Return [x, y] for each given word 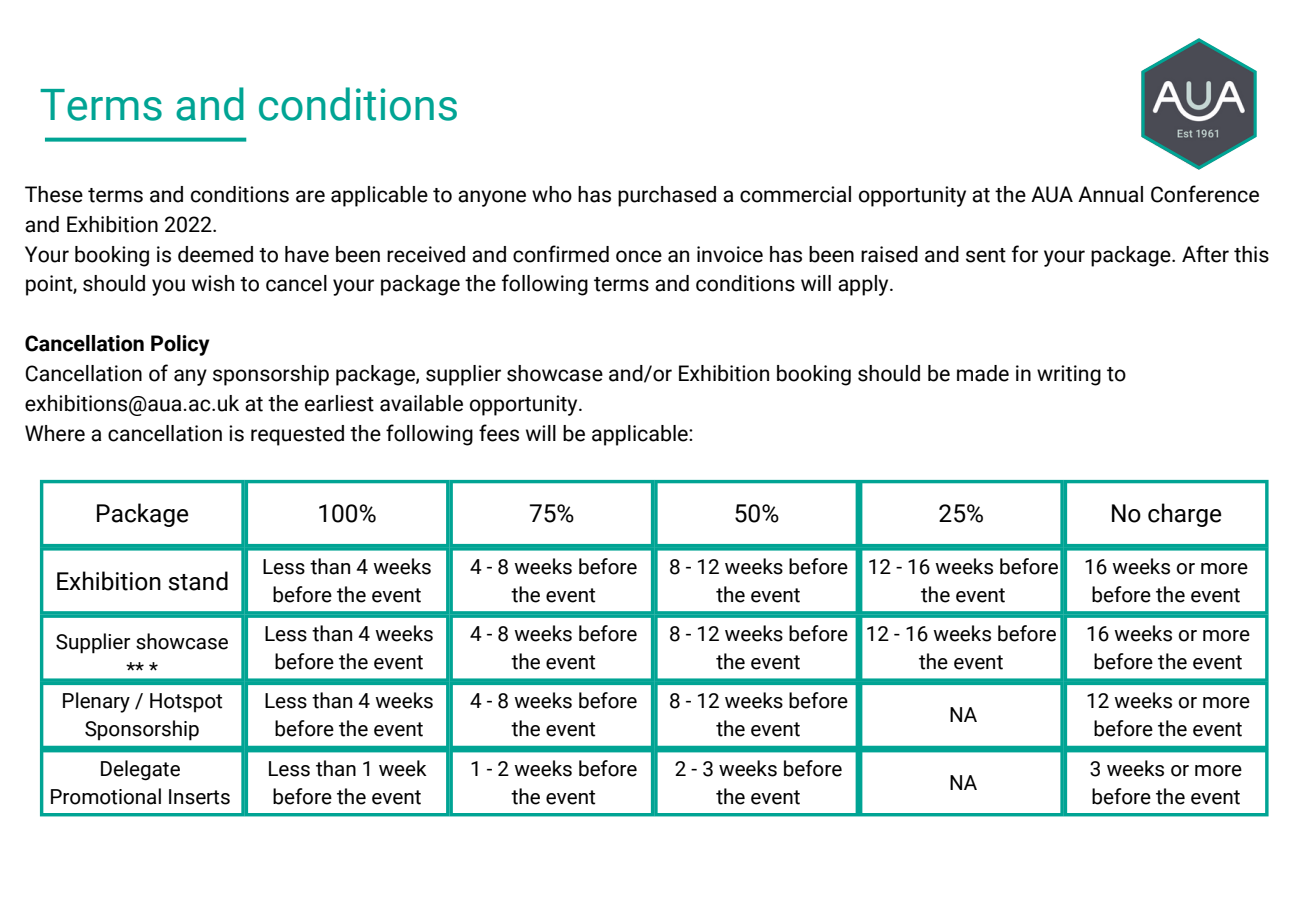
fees [499, 433]
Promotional [106, 796]
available [421, 403]
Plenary [96, 702]
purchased [667, 196]
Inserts [199, 797]
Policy [180, 345]
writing [1069, 375]
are [310, 196]
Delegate [140, 770]
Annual [1110, 194]
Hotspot [186, 703]
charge [1185, 515]
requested [297, 435]
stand [198, 581]
